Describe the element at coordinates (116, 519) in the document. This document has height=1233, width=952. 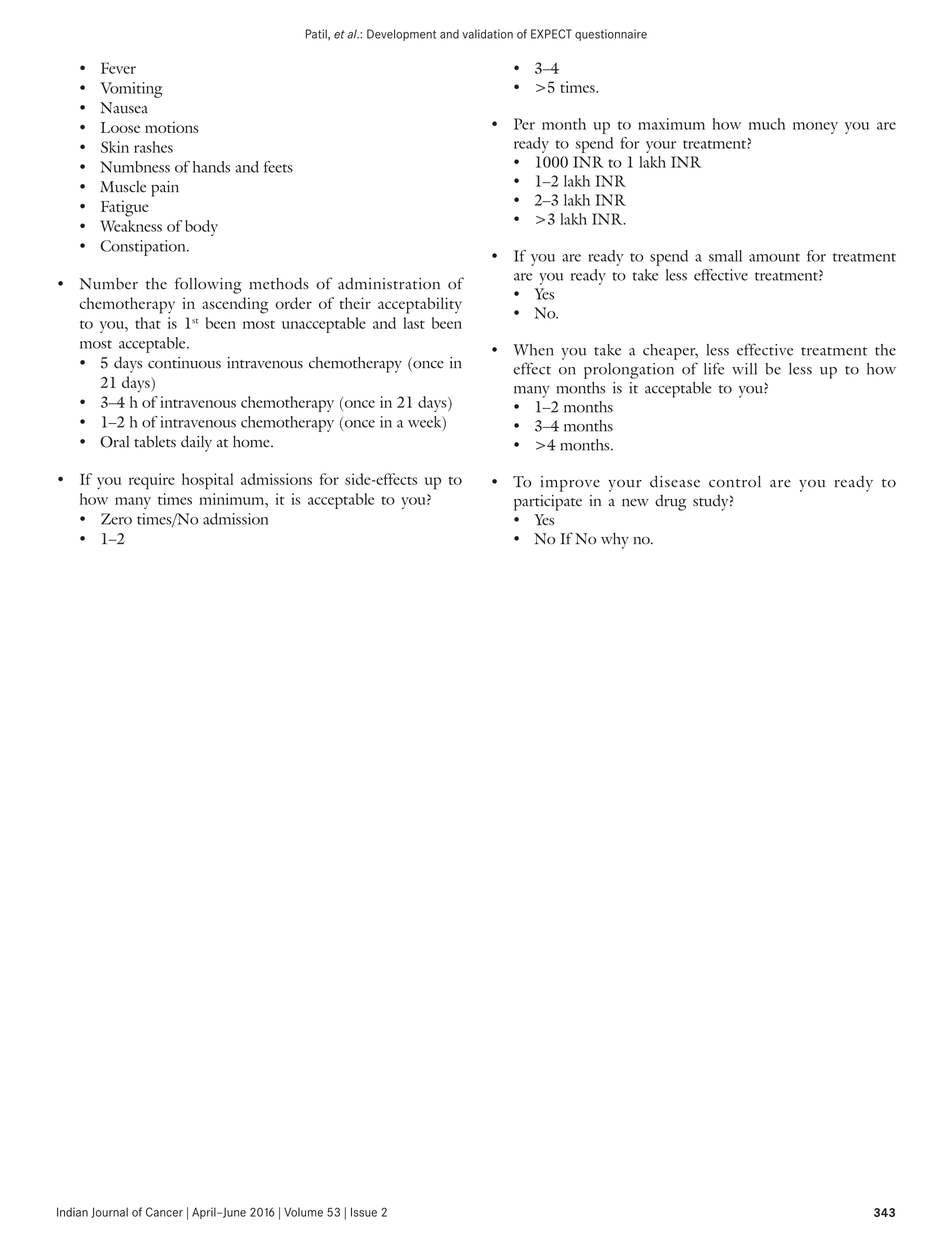
I see `Zero` at that location.
